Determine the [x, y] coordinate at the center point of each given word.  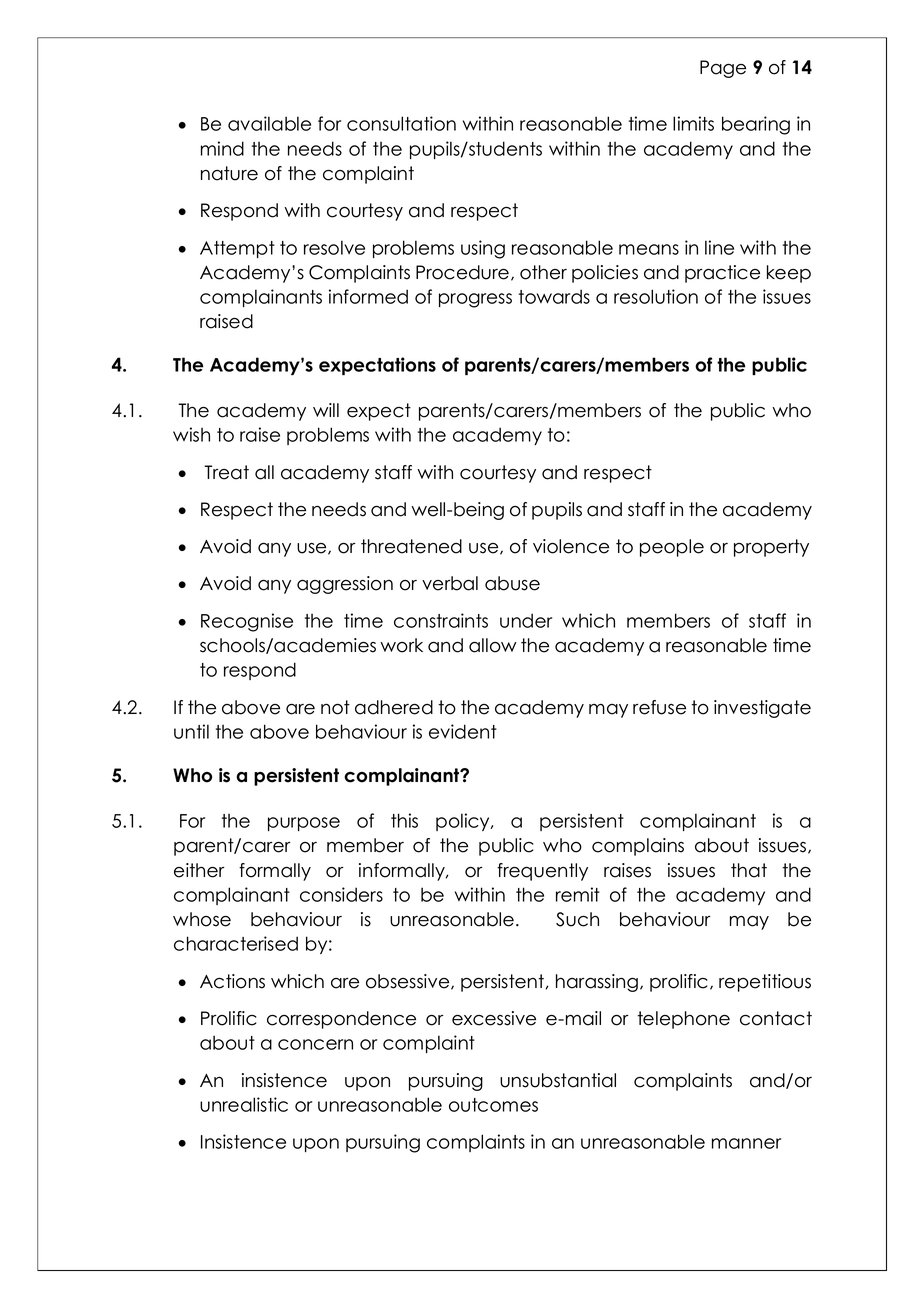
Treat [226, 472]
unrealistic [244, 1104]
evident [463, 731]
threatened [411, 546]
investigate [762, 709]
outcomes [493, 1105]
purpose [304, 824]
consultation [401, 123]
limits [693, 123]
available [269, 123]
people [672, 548]
